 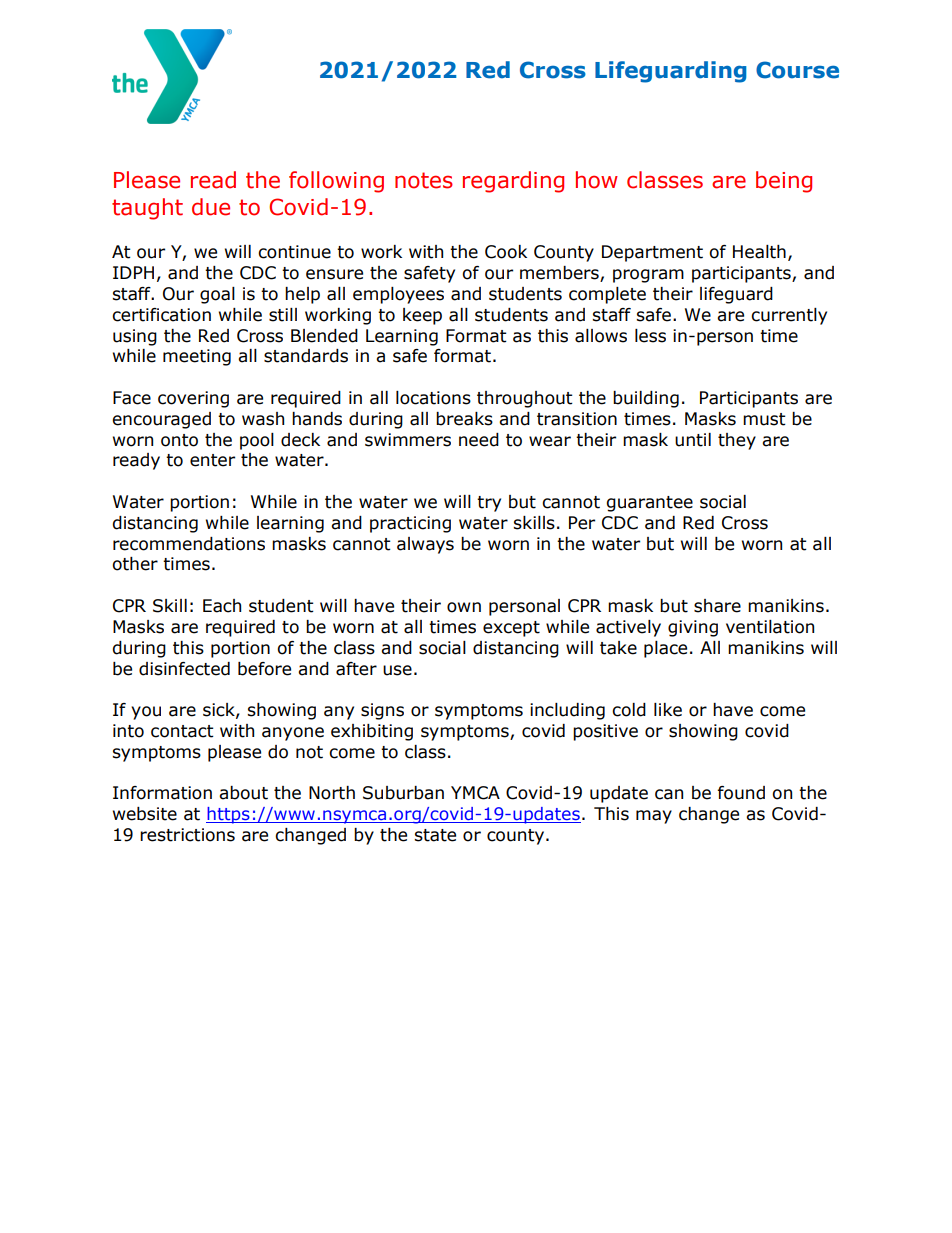 I want to click on state, so click(x=435, y=835).
